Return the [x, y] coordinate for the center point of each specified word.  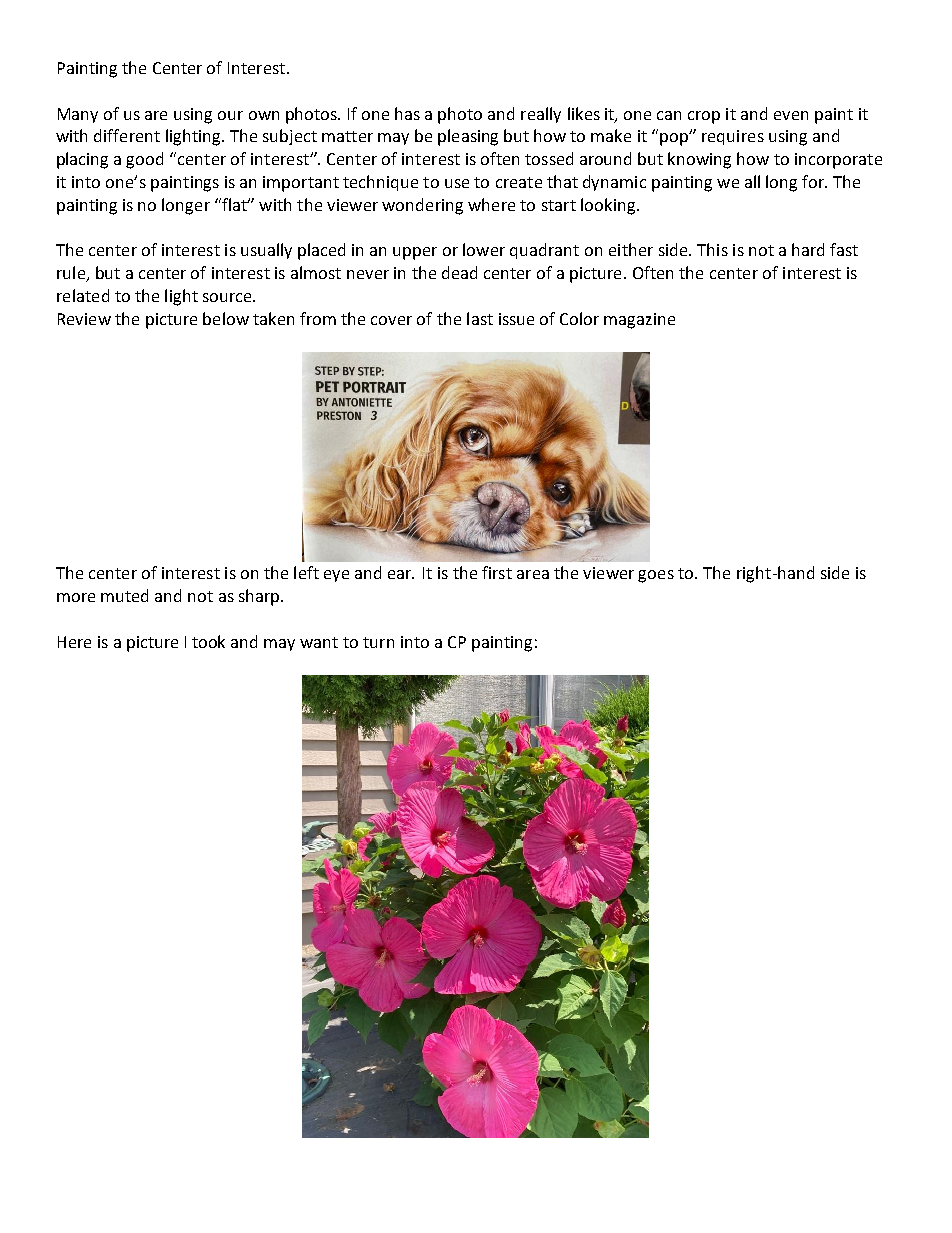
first [497, 572]
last [480, 318]
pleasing [468, 137]
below [226, 318]
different [127, 135]
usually [266, 251]
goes [656, 576]
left [306, 572]
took [208, 641]
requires [733, 137]
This [712, 249]
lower [484, 249]
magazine [639, 321]
